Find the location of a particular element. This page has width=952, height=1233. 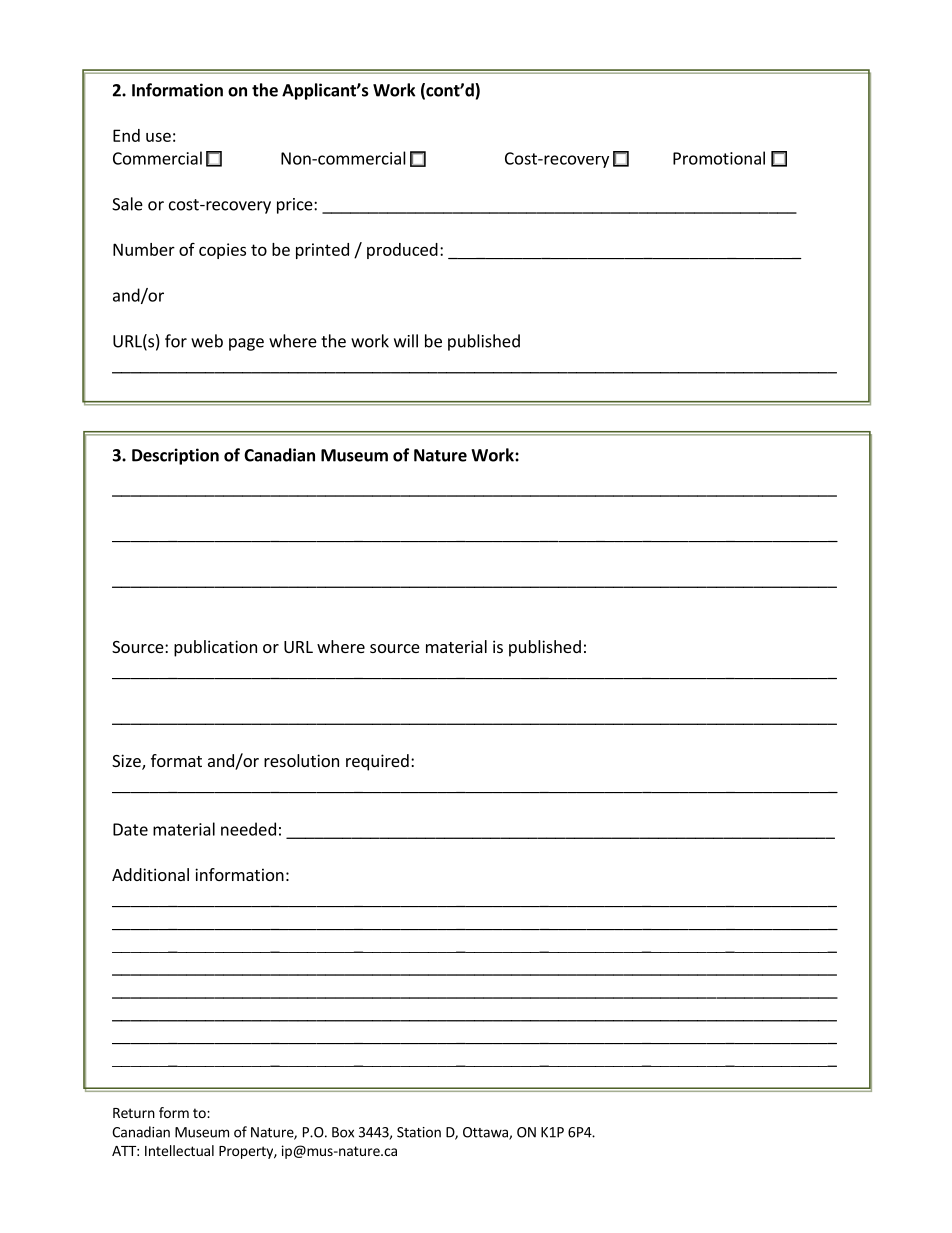

Station is located at coordinates (419, 1132).
